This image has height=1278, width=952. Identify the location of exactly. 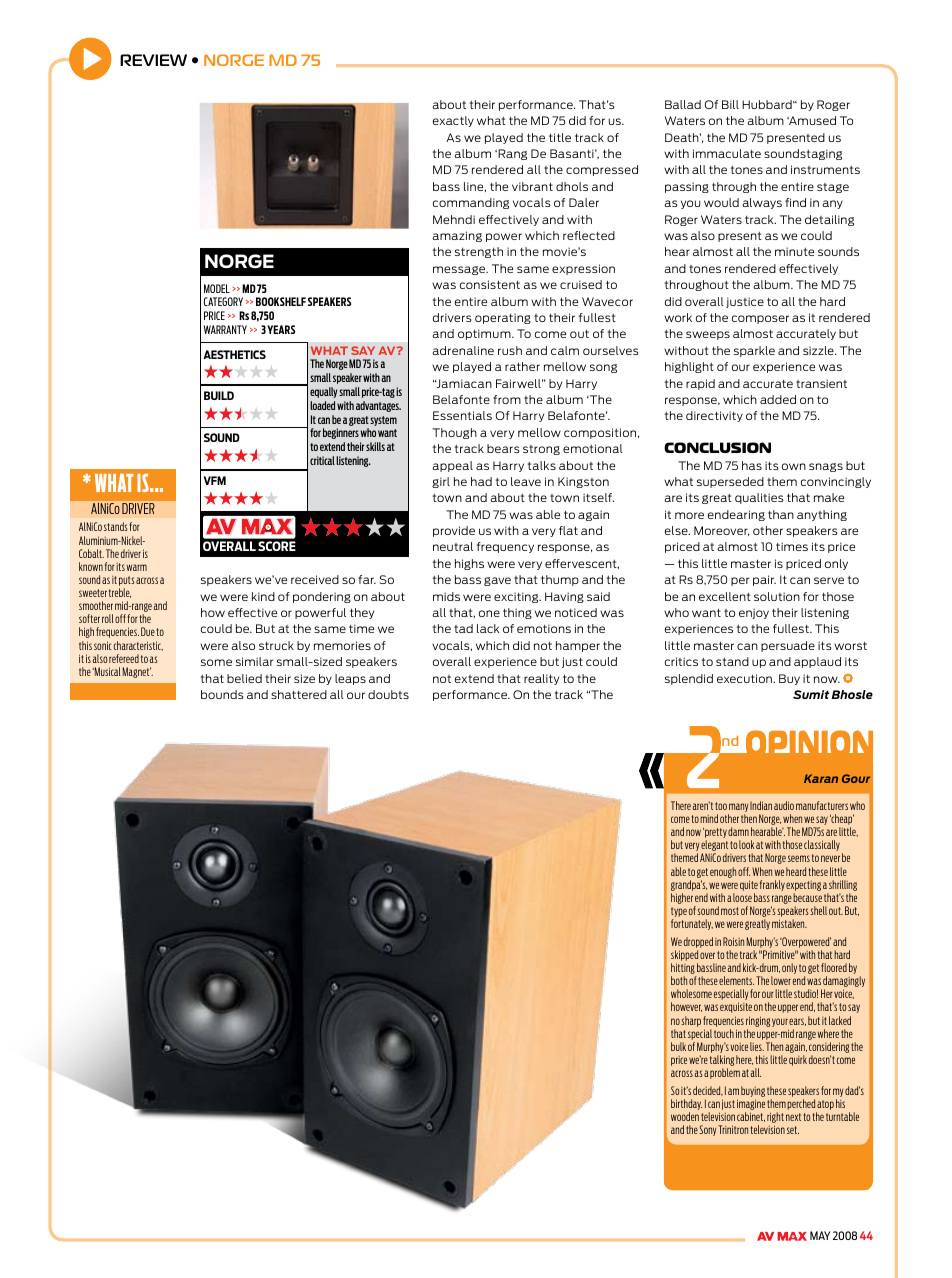
(453, 121).
